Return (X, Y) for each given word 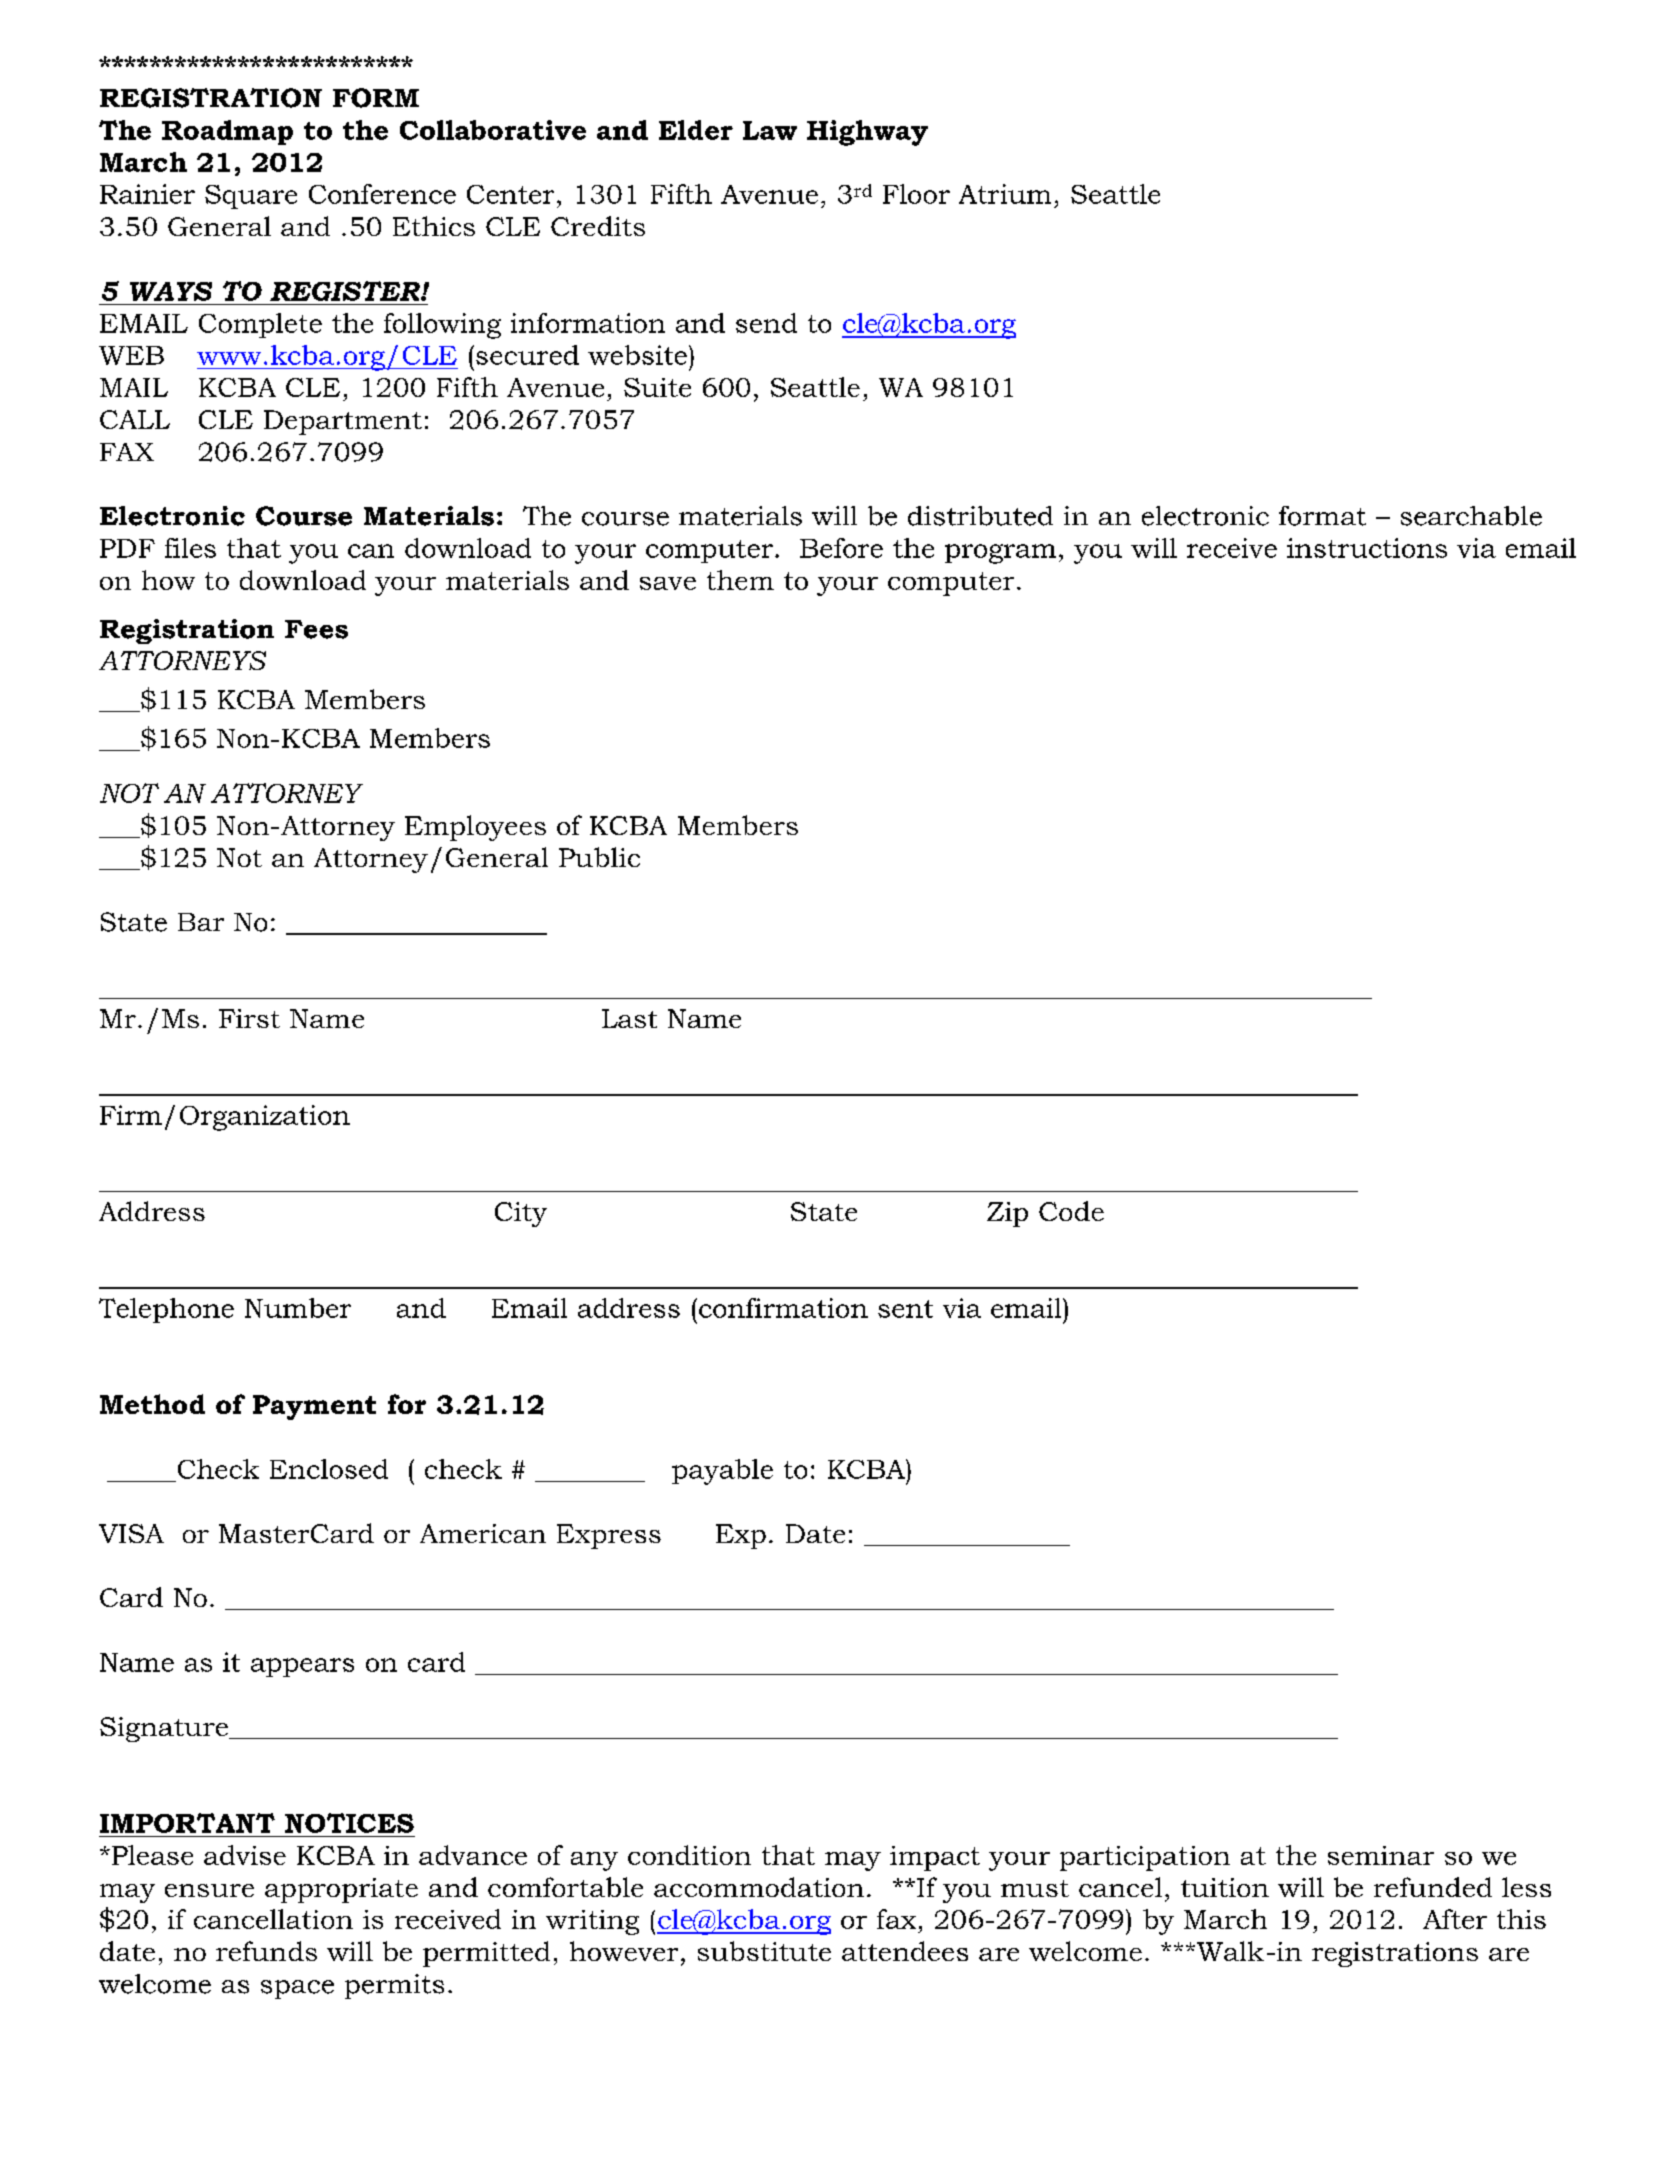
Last (629, 1018)
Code (1071, 1211)
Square (251, 197)
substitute (764, 1951)
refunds (266, 1951)
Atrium (1005, 194)
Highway (867, 133)
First (249, 1018)
